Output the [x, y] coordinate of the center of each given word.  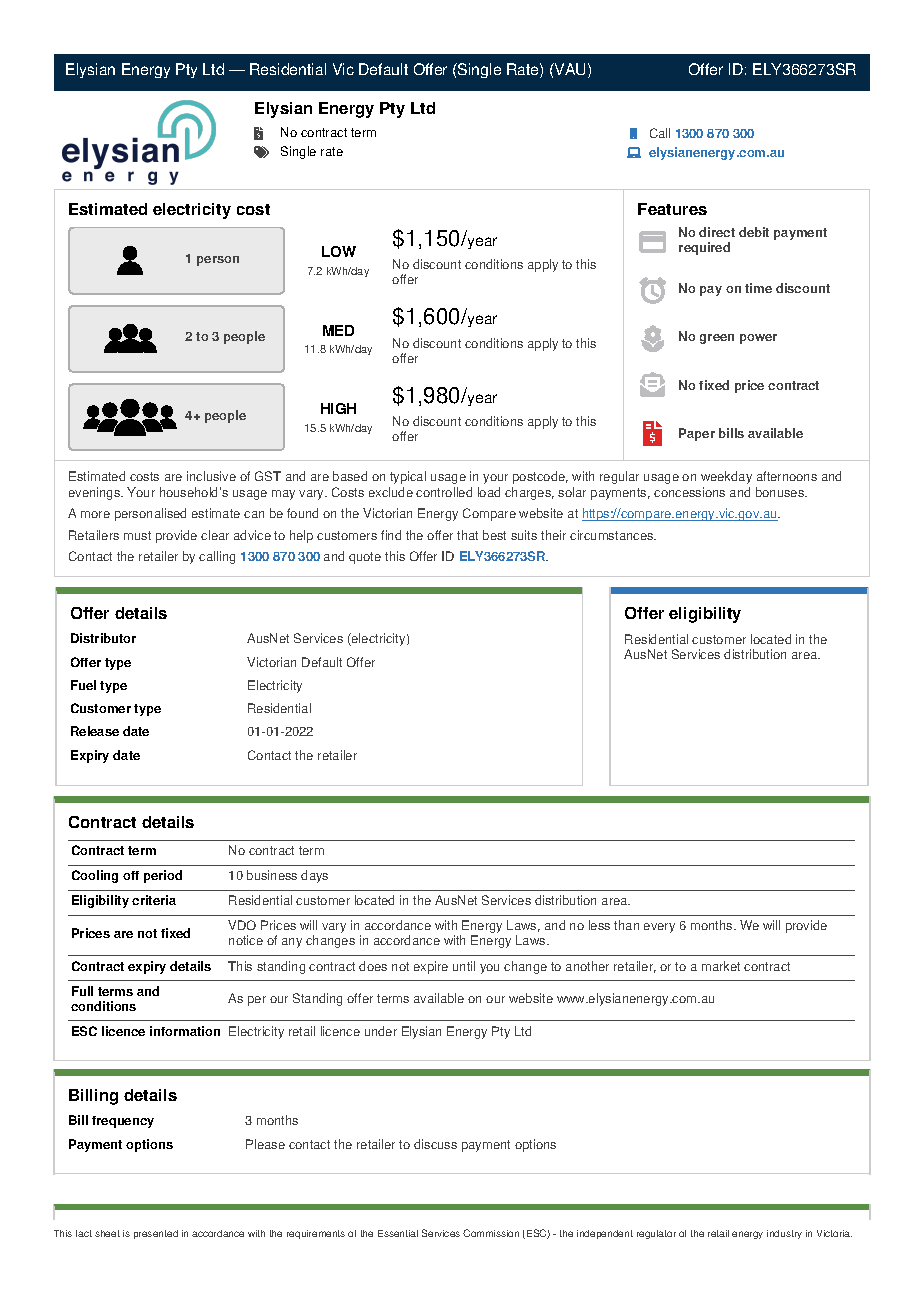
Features [672, 209]
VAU [569, 69]
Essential [398, 1233]
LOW [339, 251]
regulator [656, 1234]
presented [156, 1234]
